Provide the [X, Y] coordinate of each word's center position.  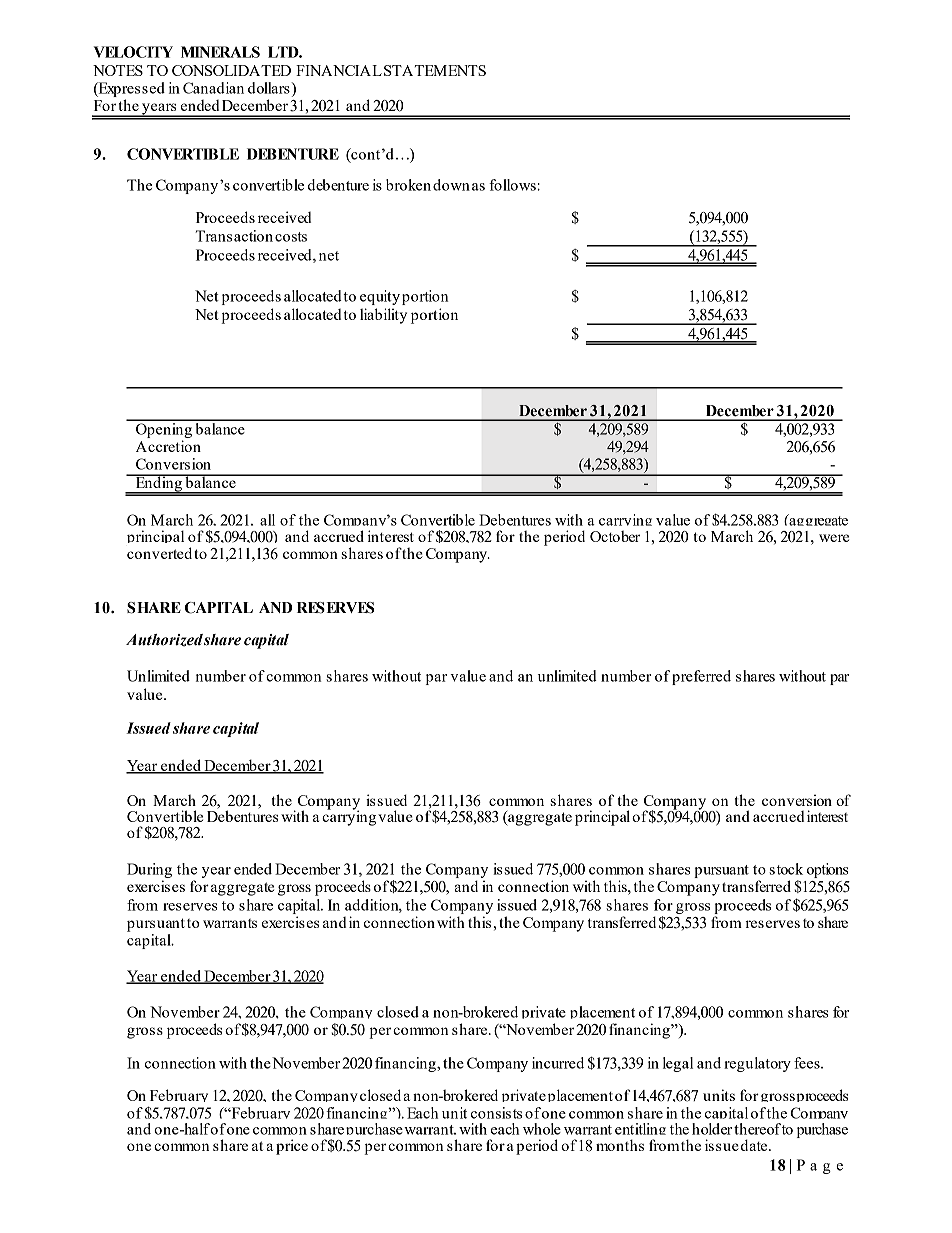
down [451, 185]
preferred [701, 677]
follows [513, 185]
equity [380, 297]
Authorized [164, 640]
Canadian [213, 88]
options [828, 870]
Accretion [168, 446]
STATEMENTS [435, 70]
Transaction [234, 236]
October [615, 536]
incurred [558, 1063]
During [149, 870]
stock [786, 869]
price [292, 1147]
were [834, 538]
